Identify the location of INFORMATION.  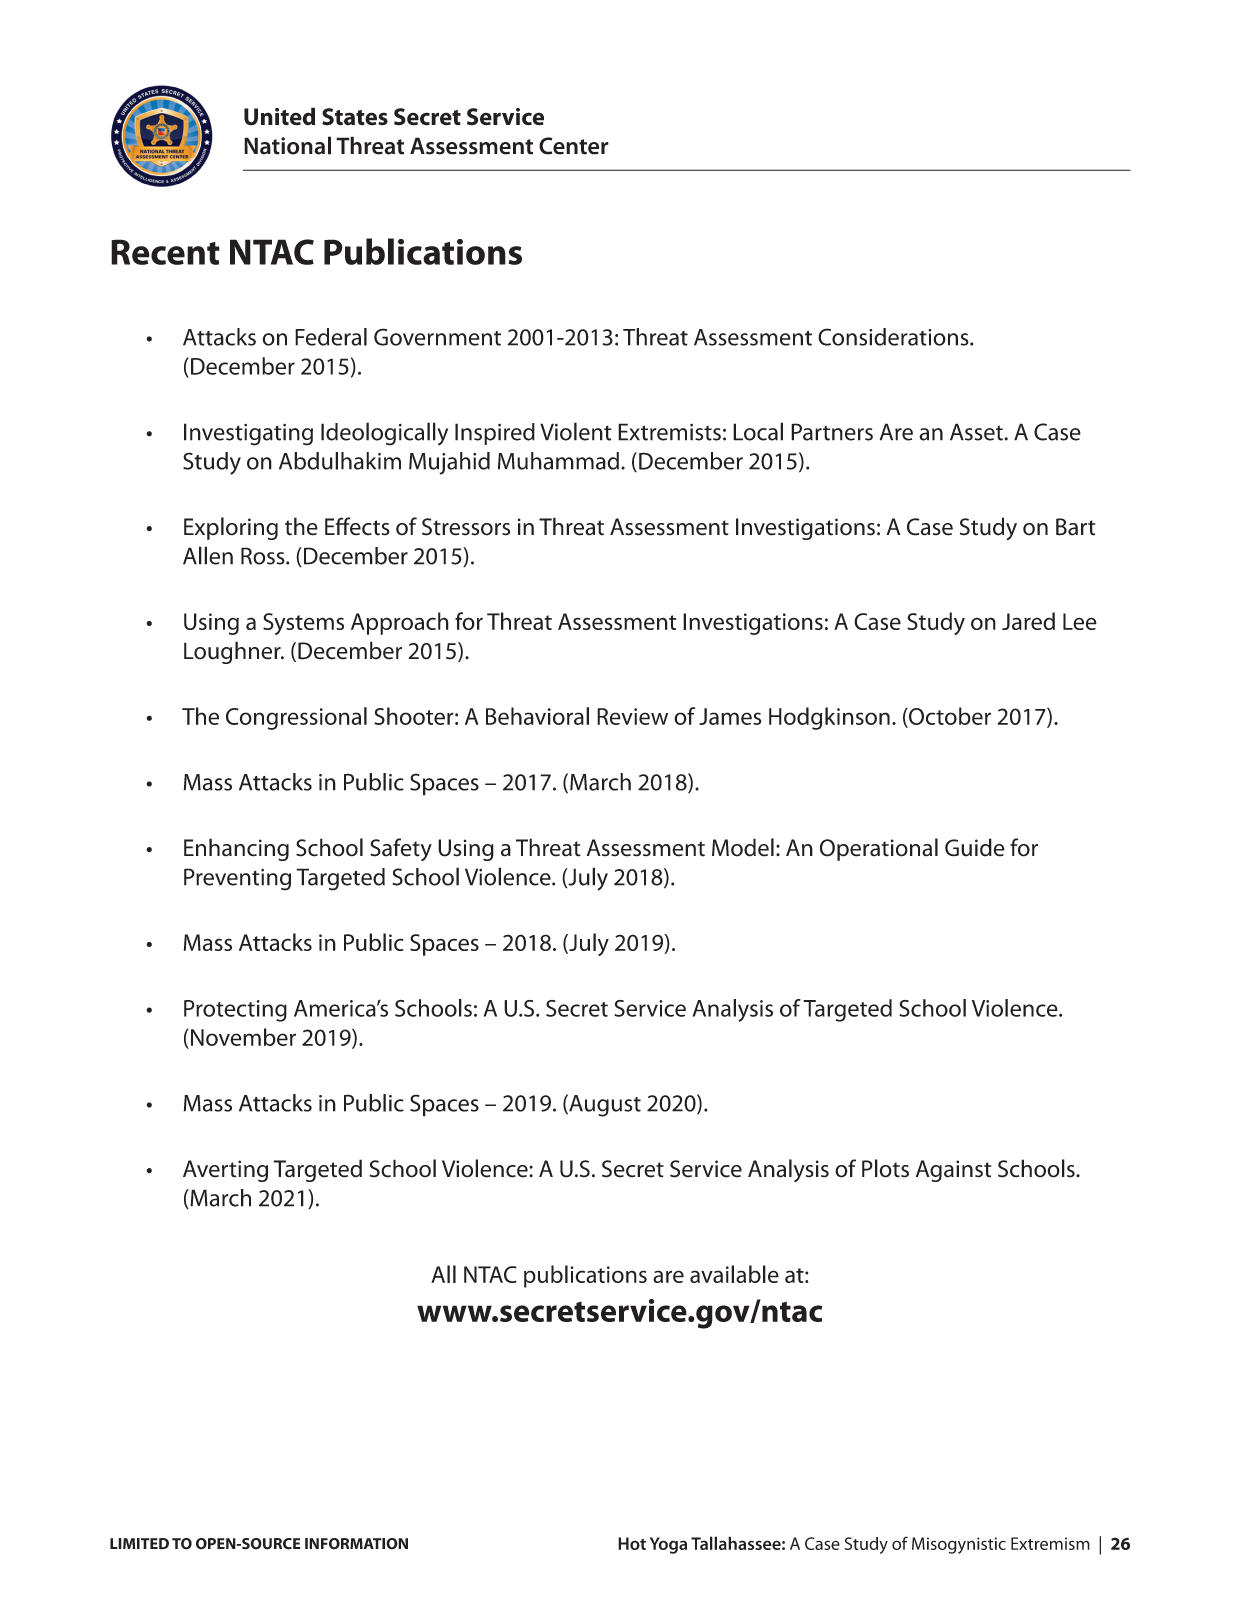
(356, 1544).
